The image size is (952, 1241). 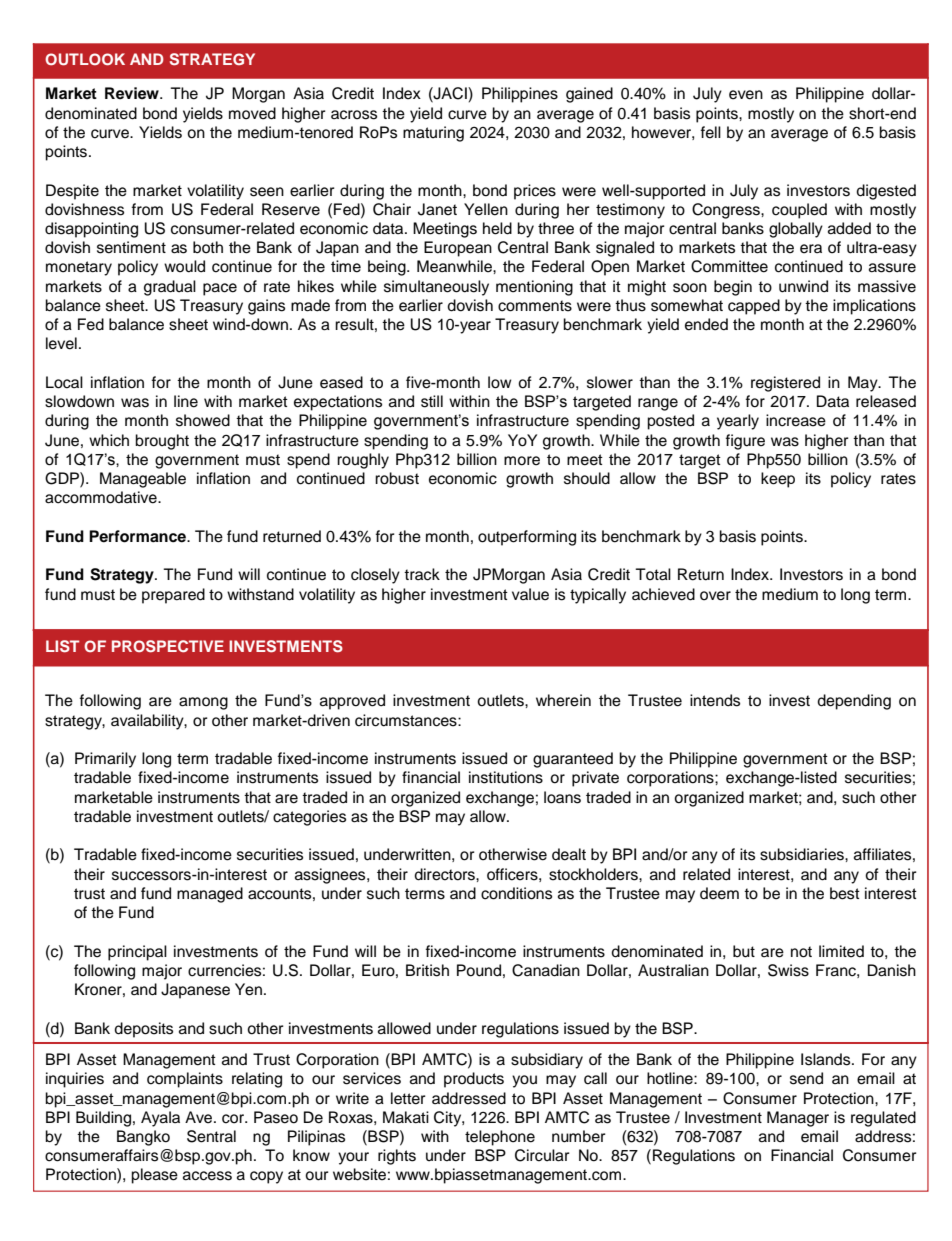 I want to click on subsidiaries, so click(x=803, y=854).
